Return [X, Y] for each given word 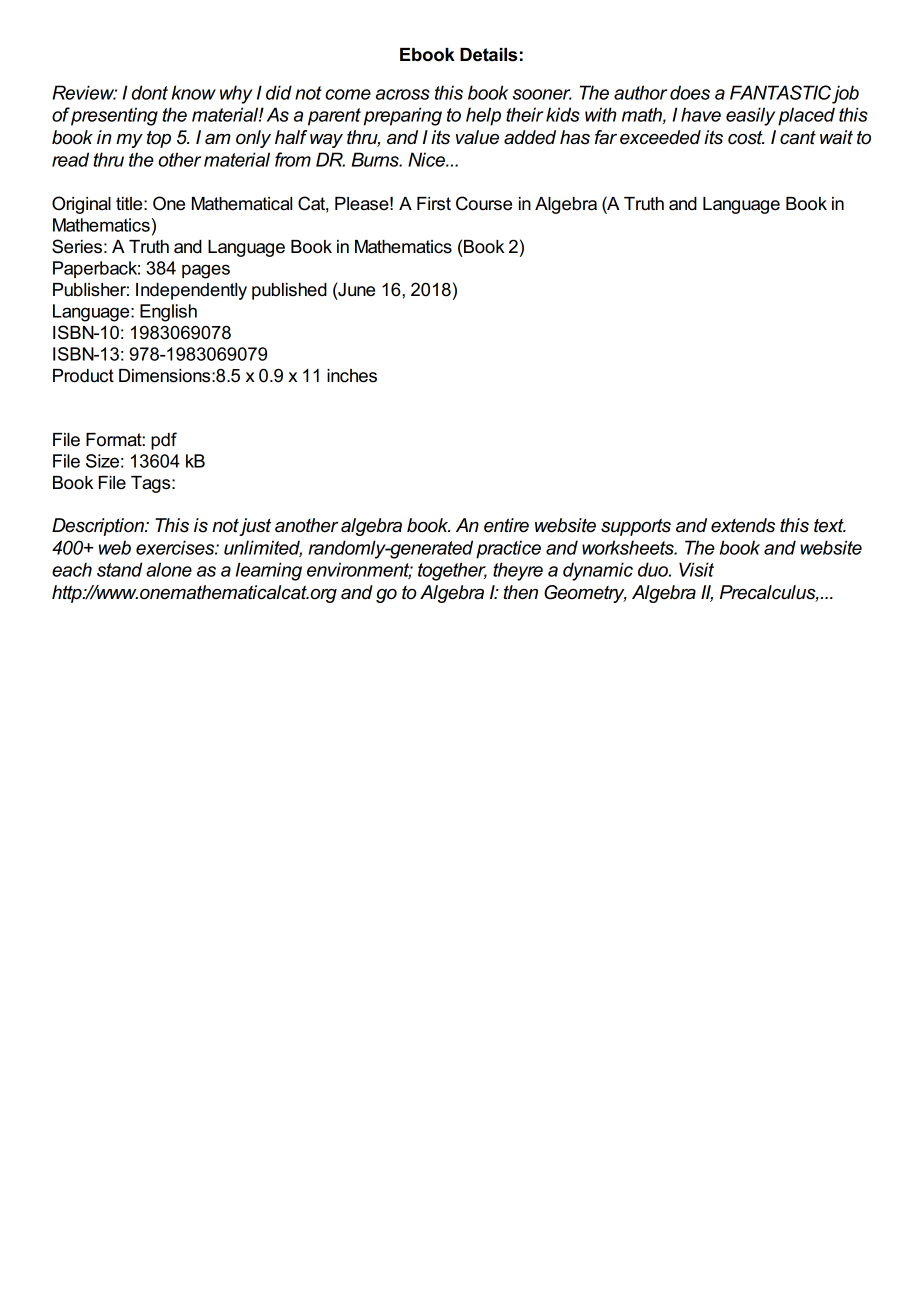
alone [169, 569]
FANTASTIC [780, 92]
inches [352, 376]
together [452, 571]
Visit [696, 569]
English [168, 313]
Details [488, 55]
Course [484, 203]
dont [150, 92]
